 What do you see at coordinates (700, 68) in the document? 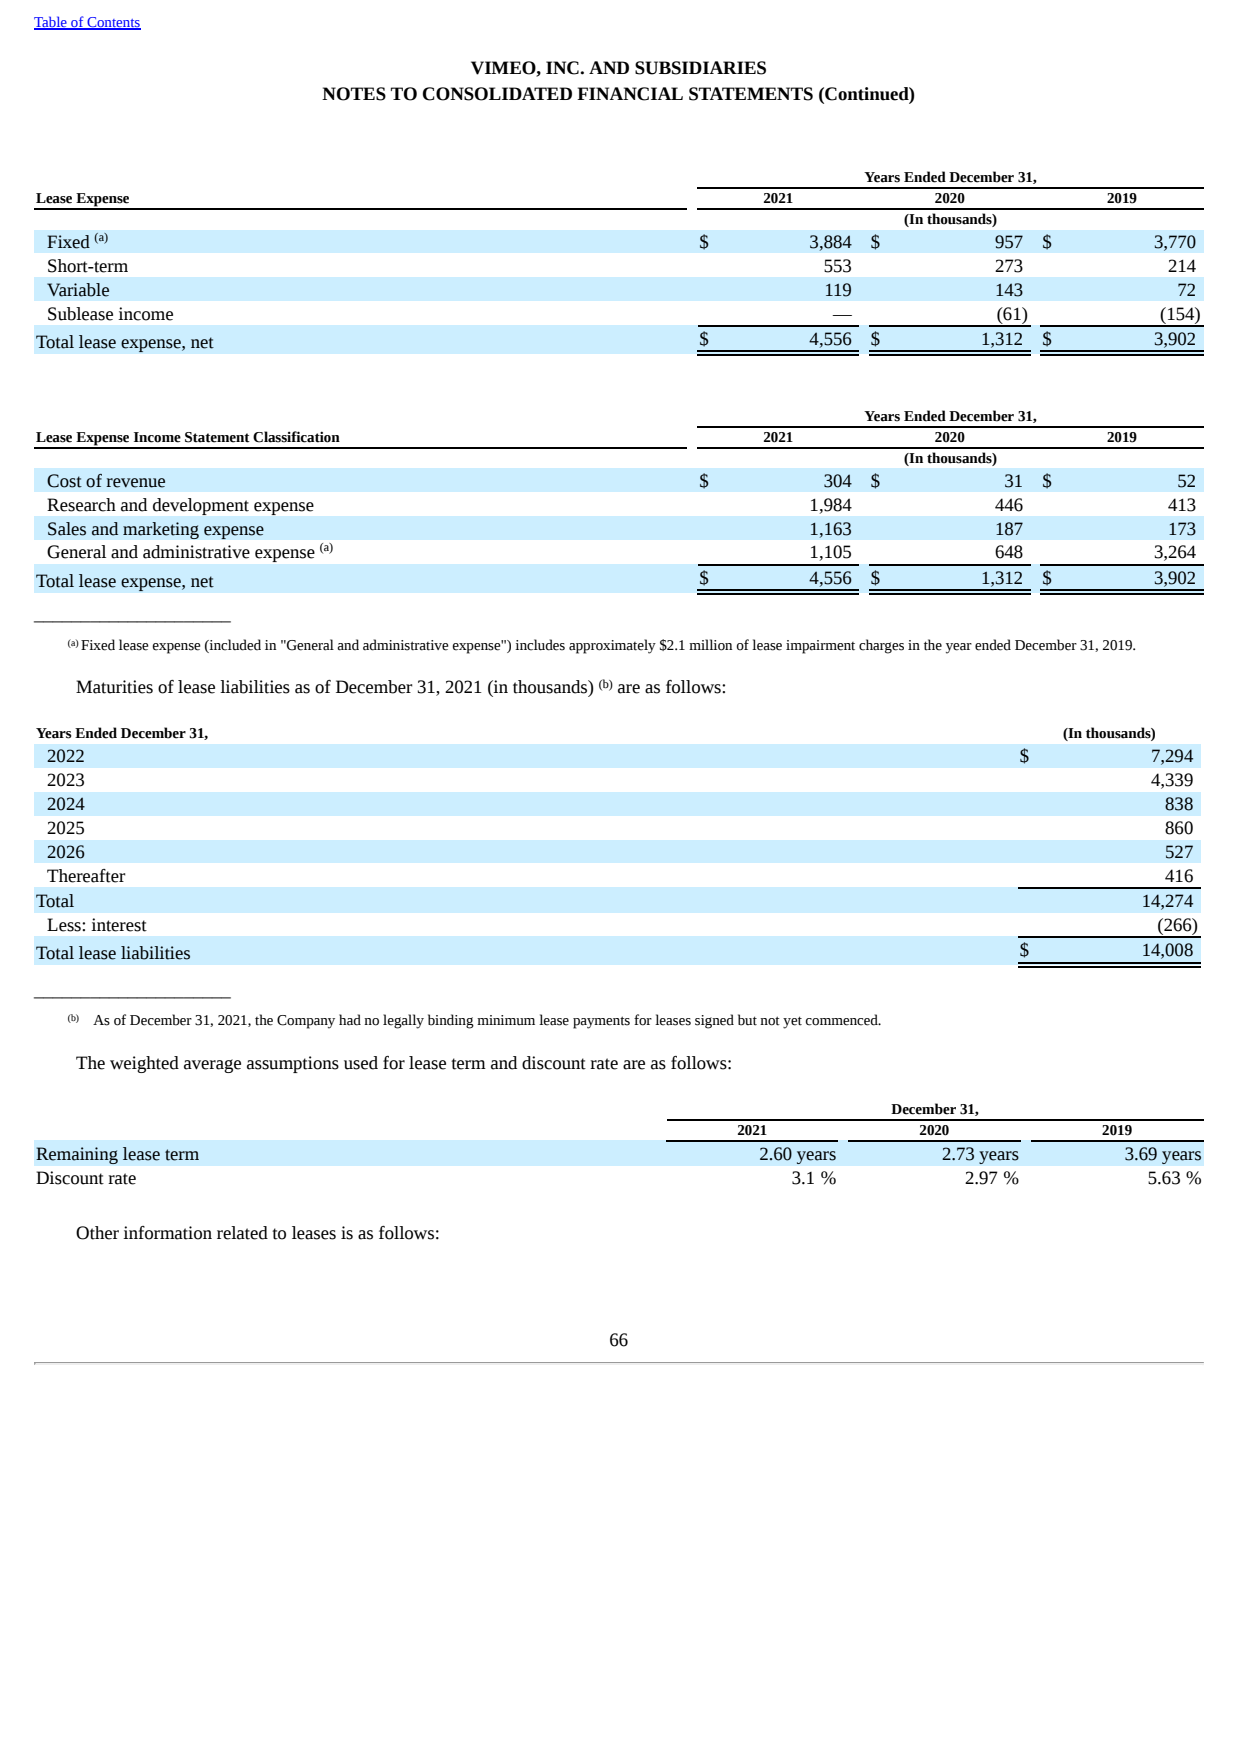
I see `SUBSIDIARIES` at bounding box center [700, 68].
